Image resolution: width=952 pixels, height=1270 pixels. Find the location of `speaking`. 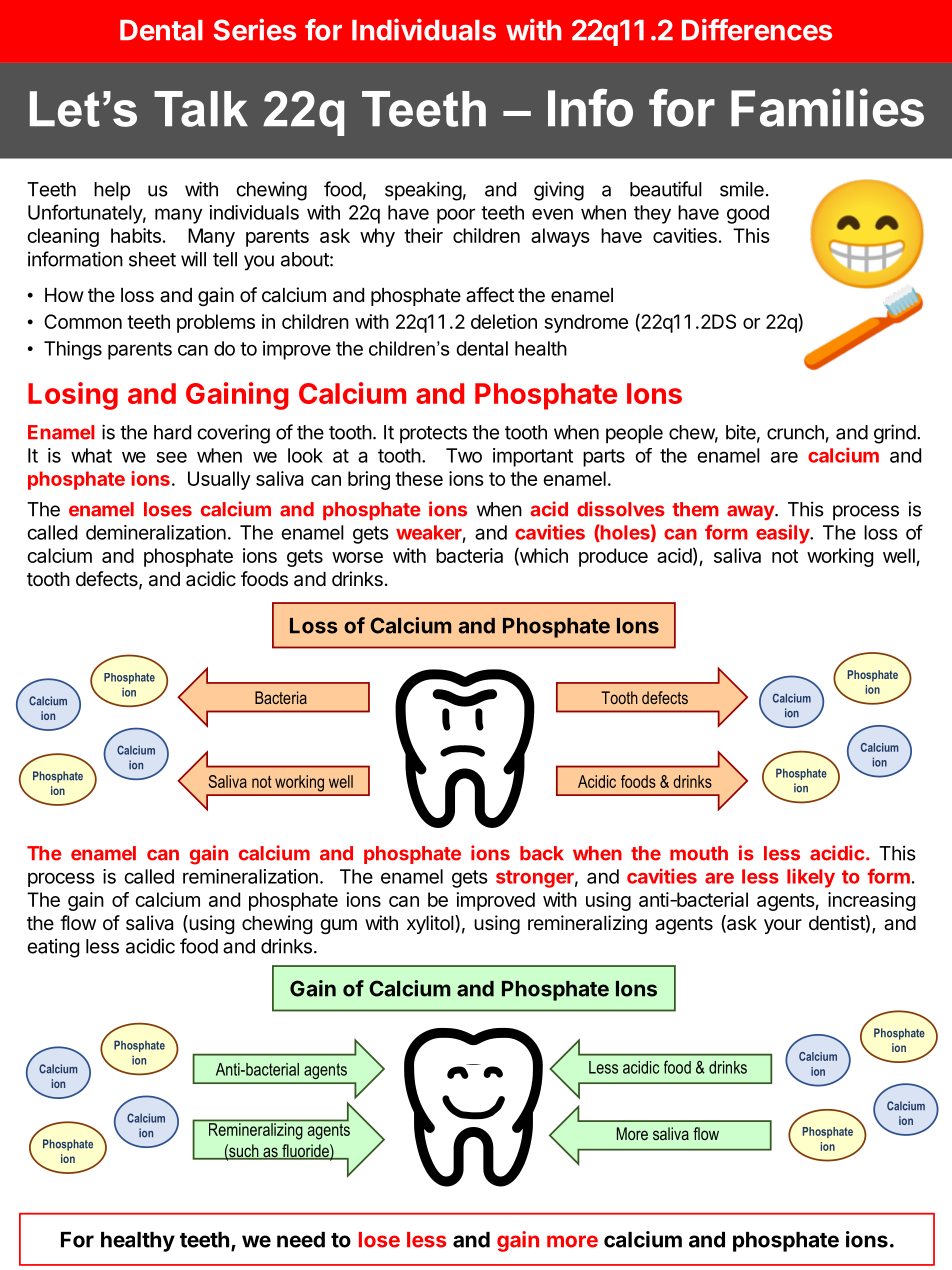

speaking is located at coordinates (423, 191).
